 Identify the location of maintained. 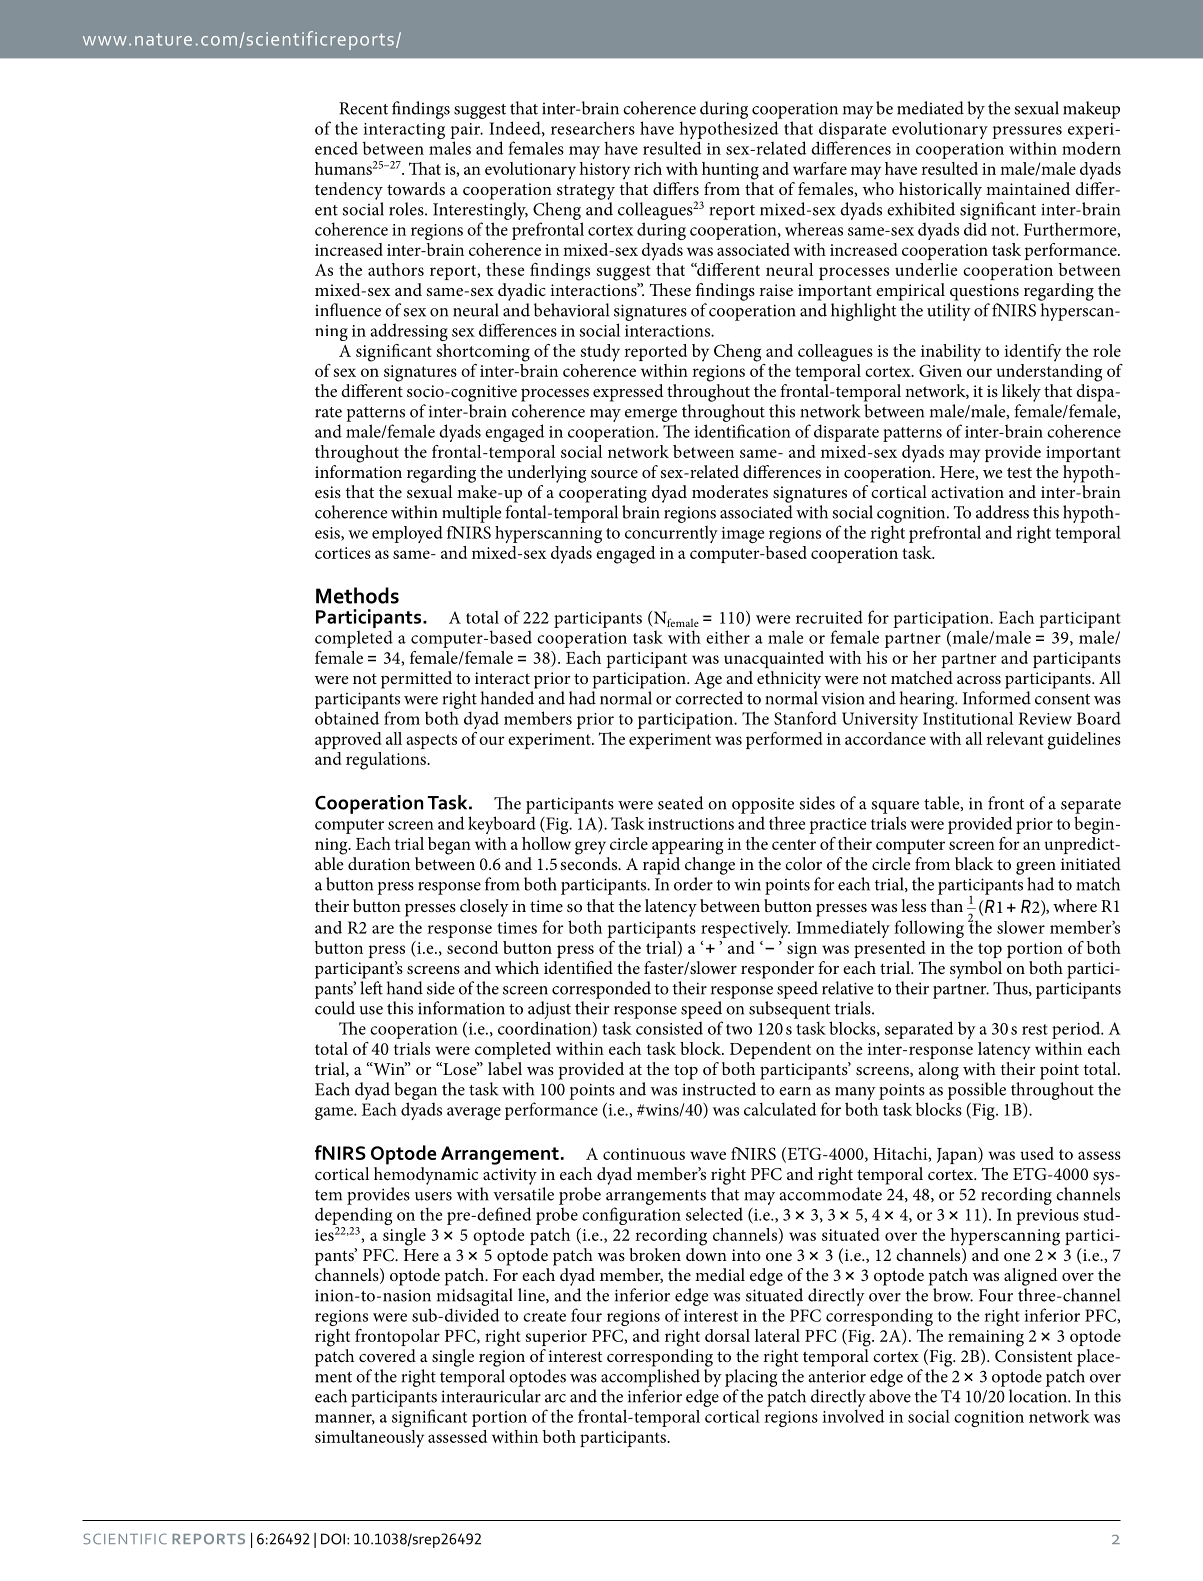
(1028, 188).
